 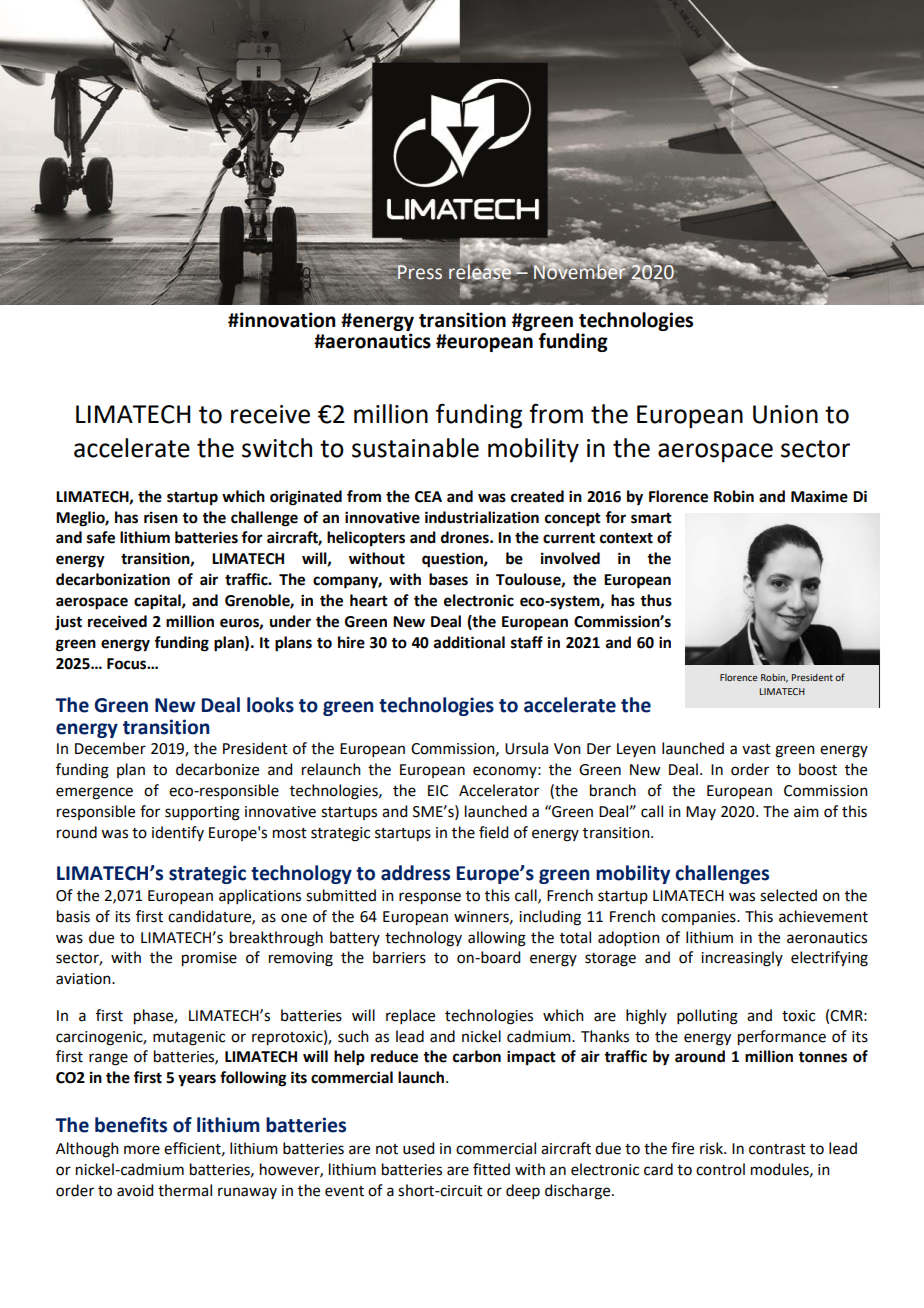 What do you see at coordinates (101, 537) in the screenshot?
I see `safe` at bounding box center [101, 537].
